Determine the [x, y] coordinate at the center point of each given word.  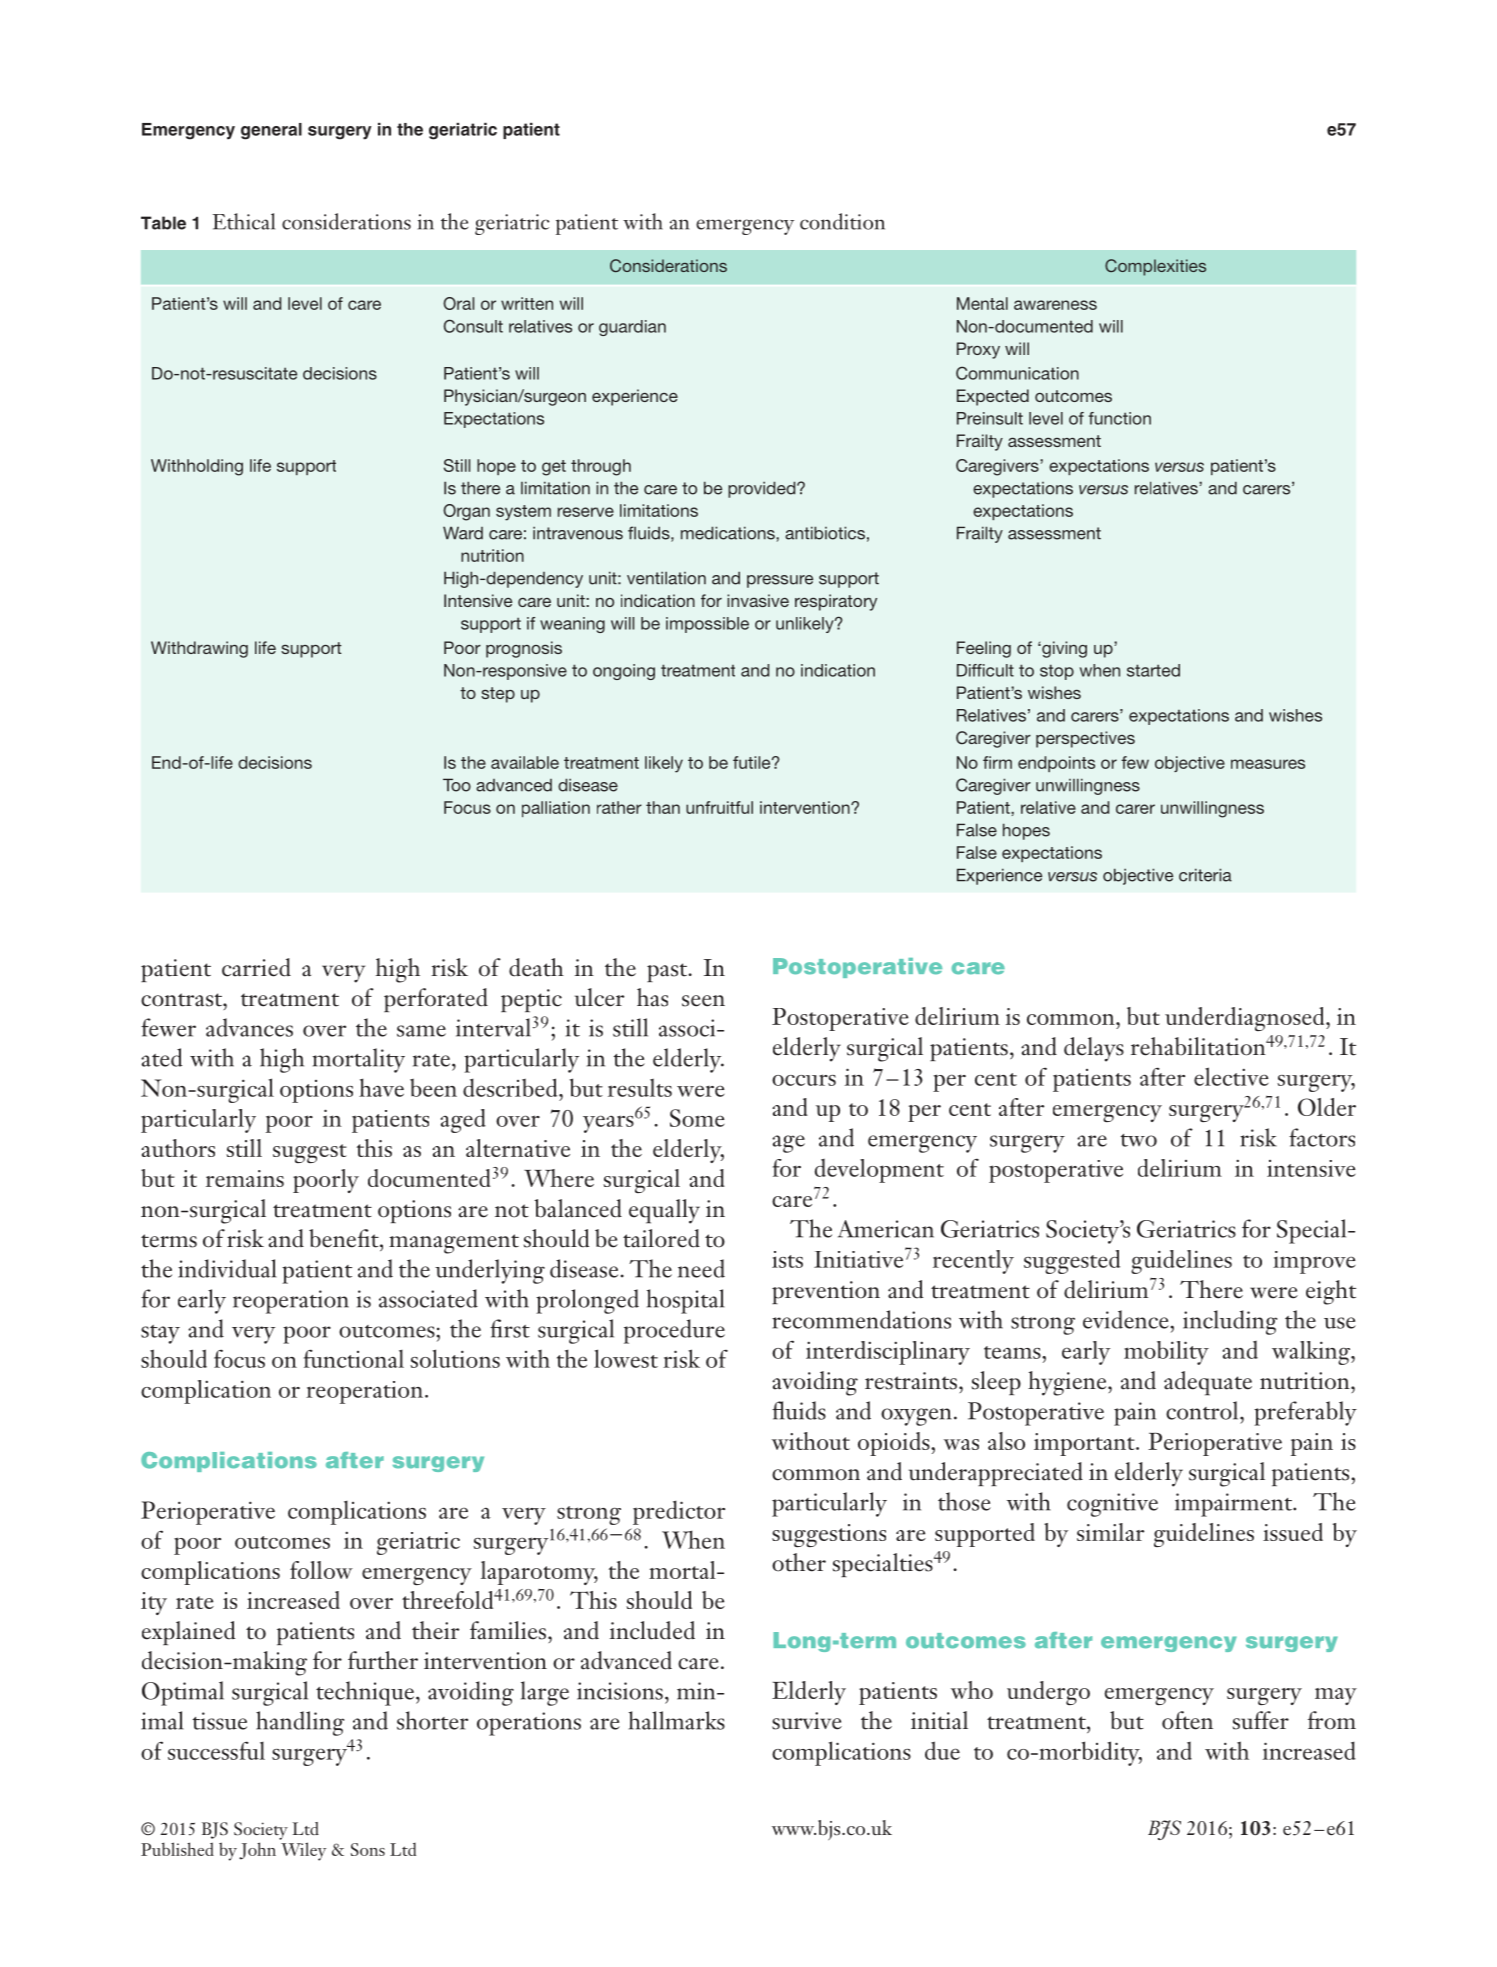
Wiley [303, 1851]
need [701, 1268]
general [271, 131]
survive [807, 1721]
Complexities [1155, 267]
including [1230, 1322]
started [1153, 670]
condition [842, 221]
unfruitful [719, 807]
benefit [345, 1238]
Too [457, 785]
